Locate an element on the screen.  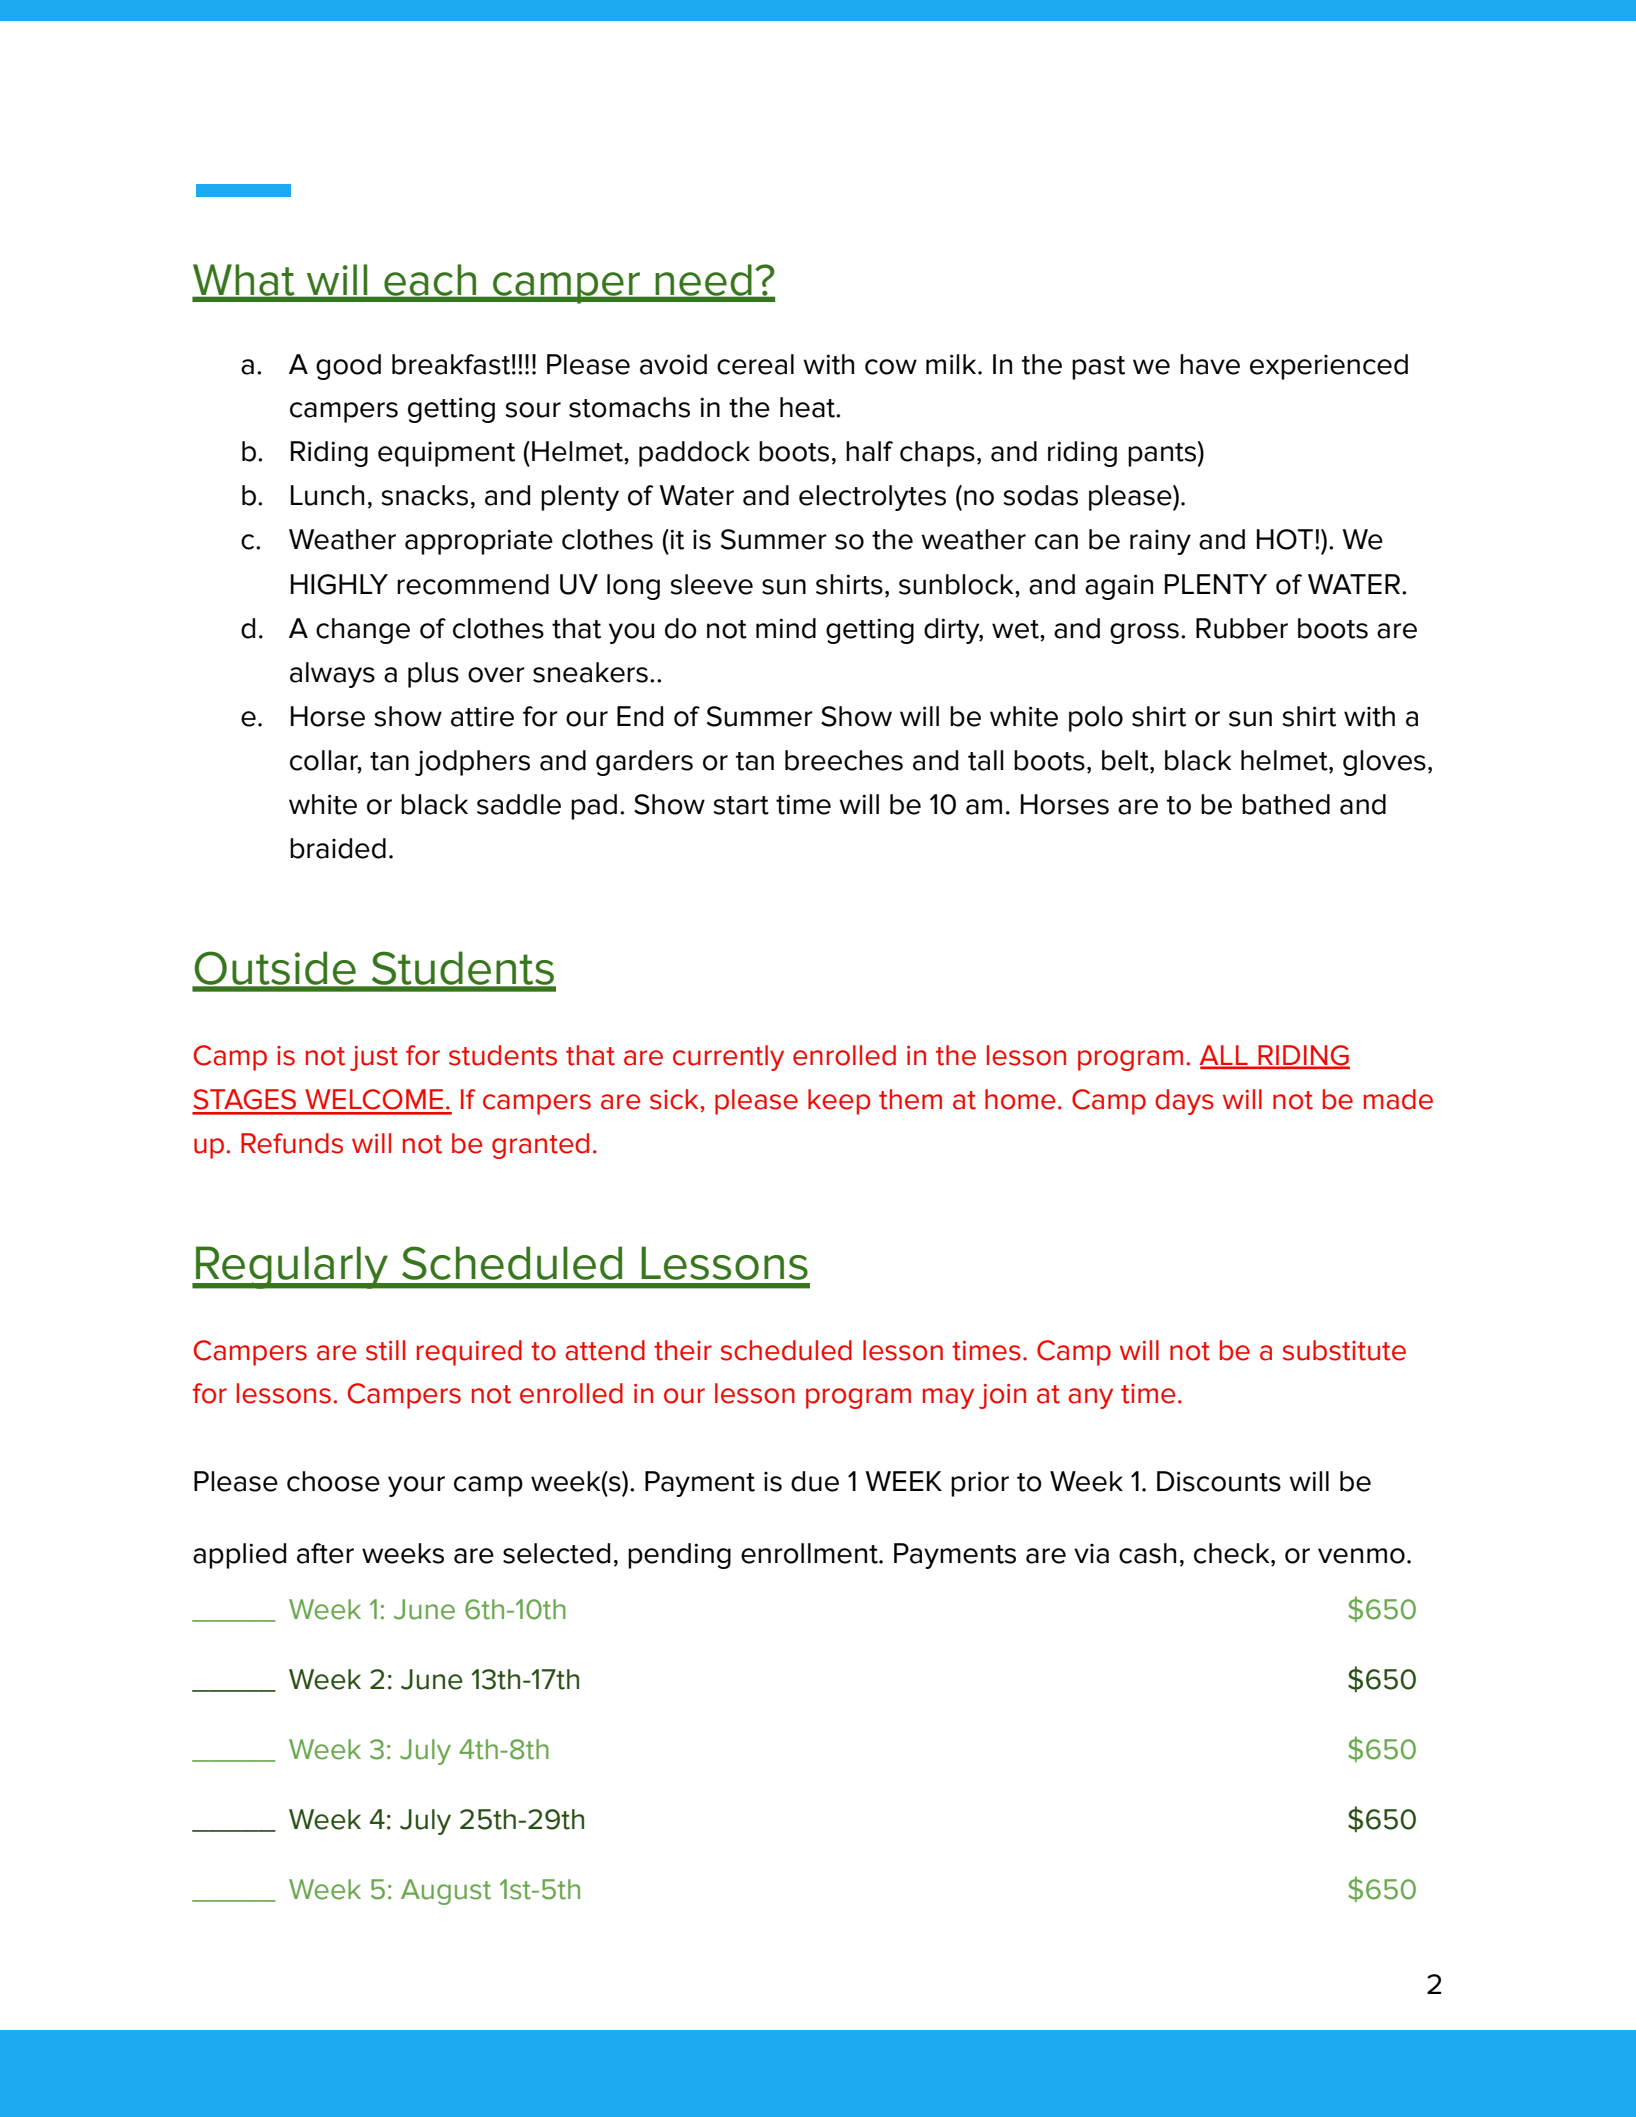
good is located at coordinates (348, 367).
